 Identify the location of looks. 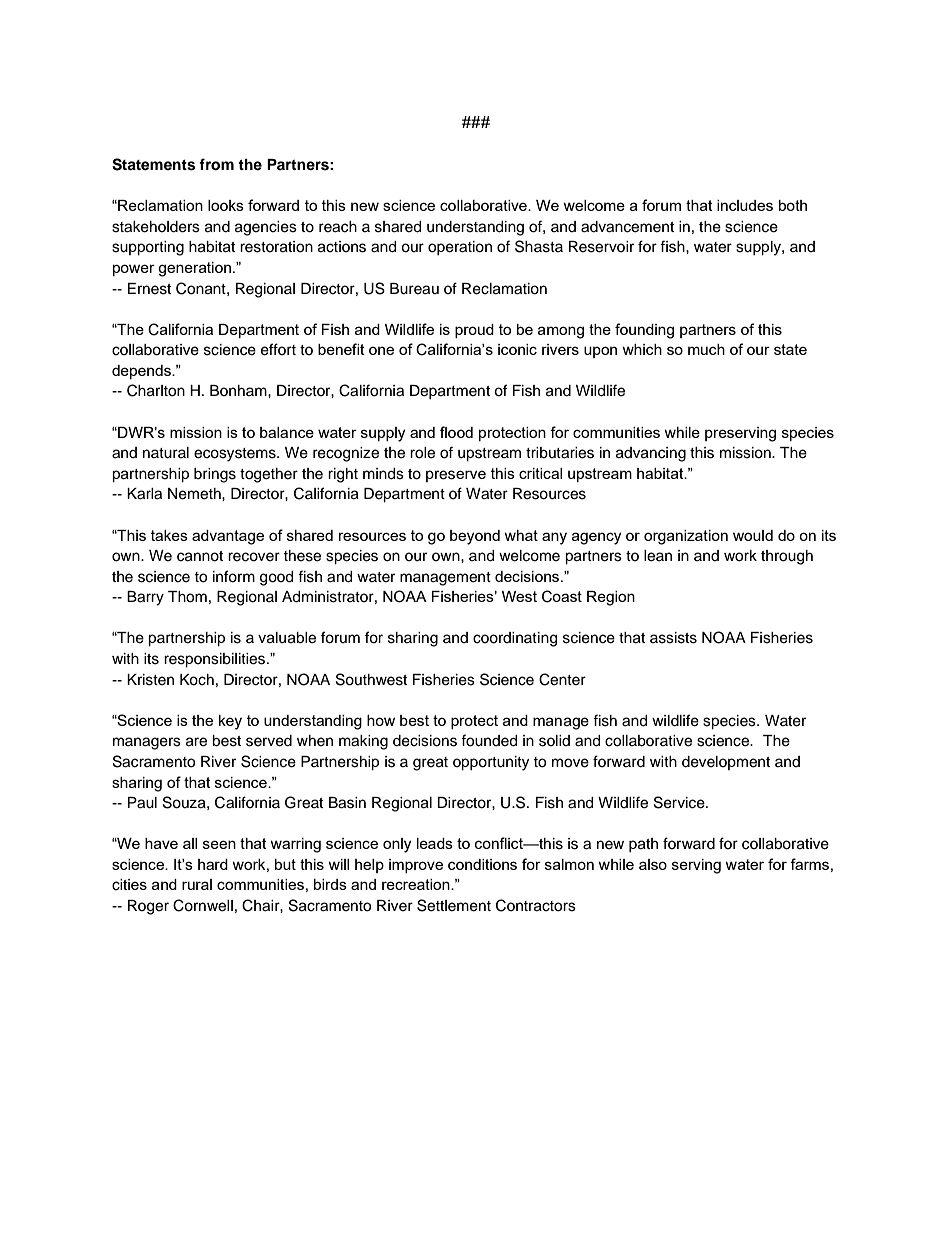
(226, 205).
